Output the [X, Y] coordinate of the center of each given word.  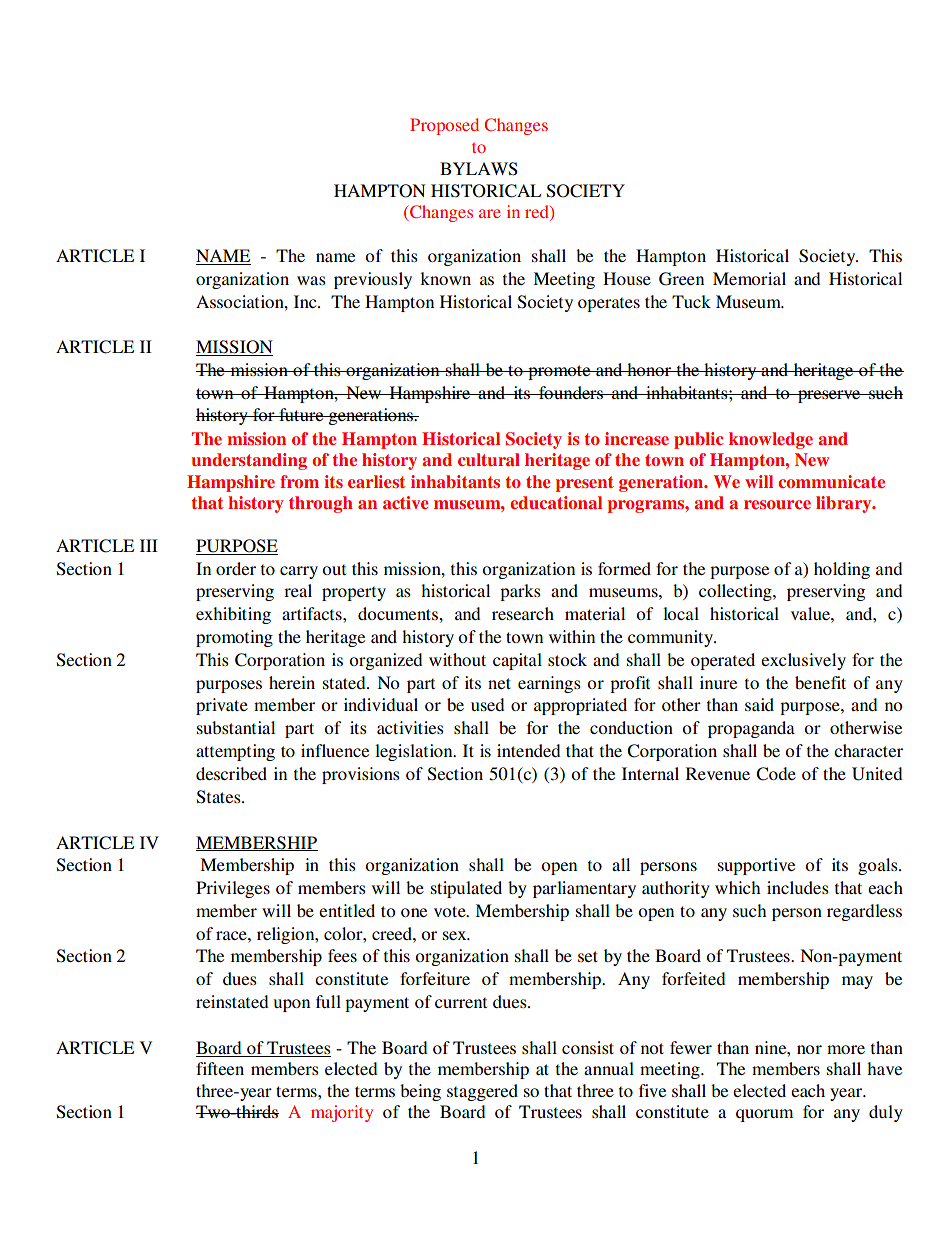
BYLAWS [479, 169]
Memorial [749, 278]
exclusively [803, 661]
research [523, 613]
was [311, 280]
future [301, 414]
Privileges [233, 889]
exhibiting [233, 615]
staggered [482, 1092]
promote [559, 372]
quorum [764, 1115]
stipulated [466, 889]
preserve [829, 396]
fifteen [220, 1068]
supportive [756, 866]
